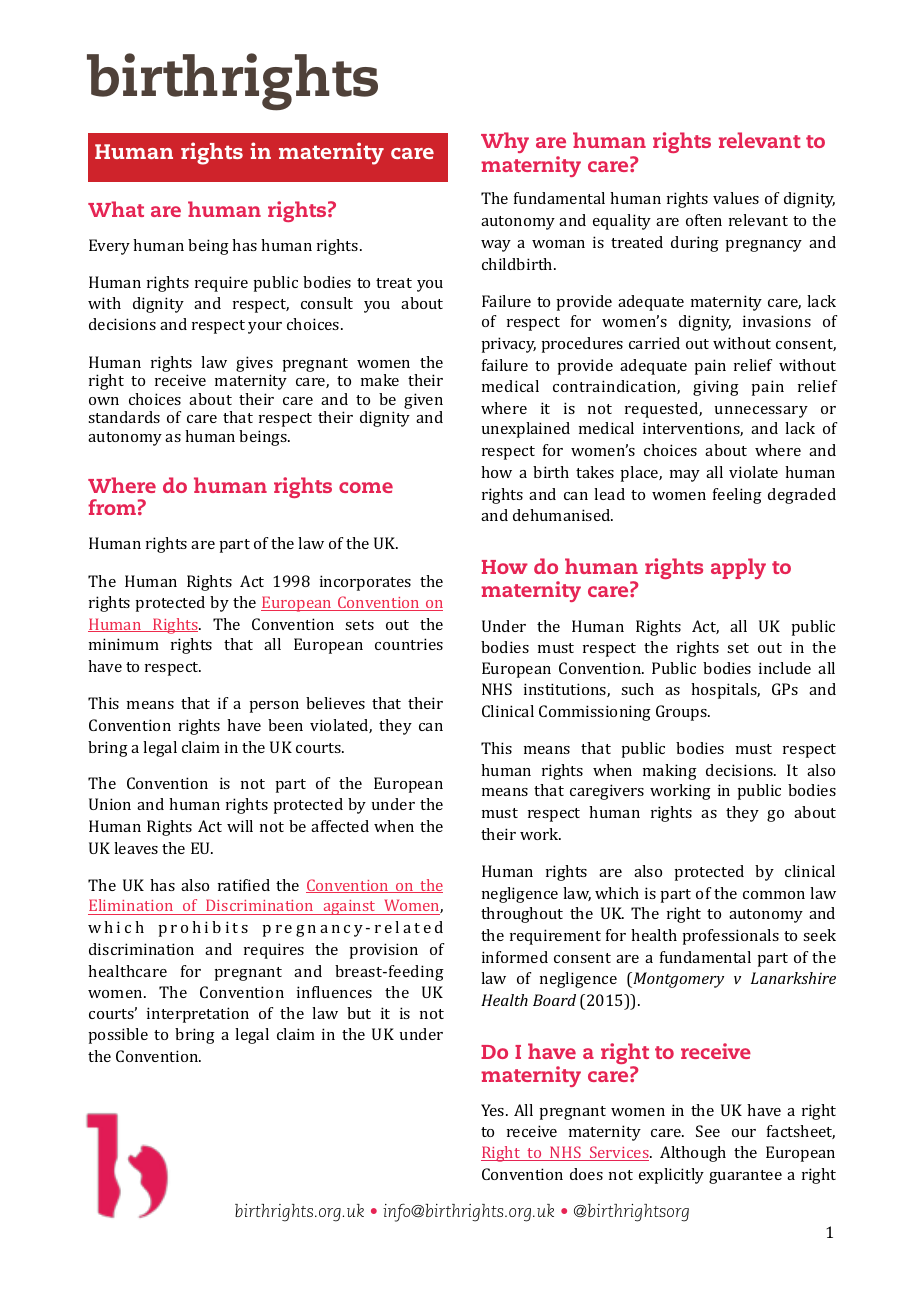  Describe the element at coordinates (716, 388) in the page. I see `giving` at that location.
